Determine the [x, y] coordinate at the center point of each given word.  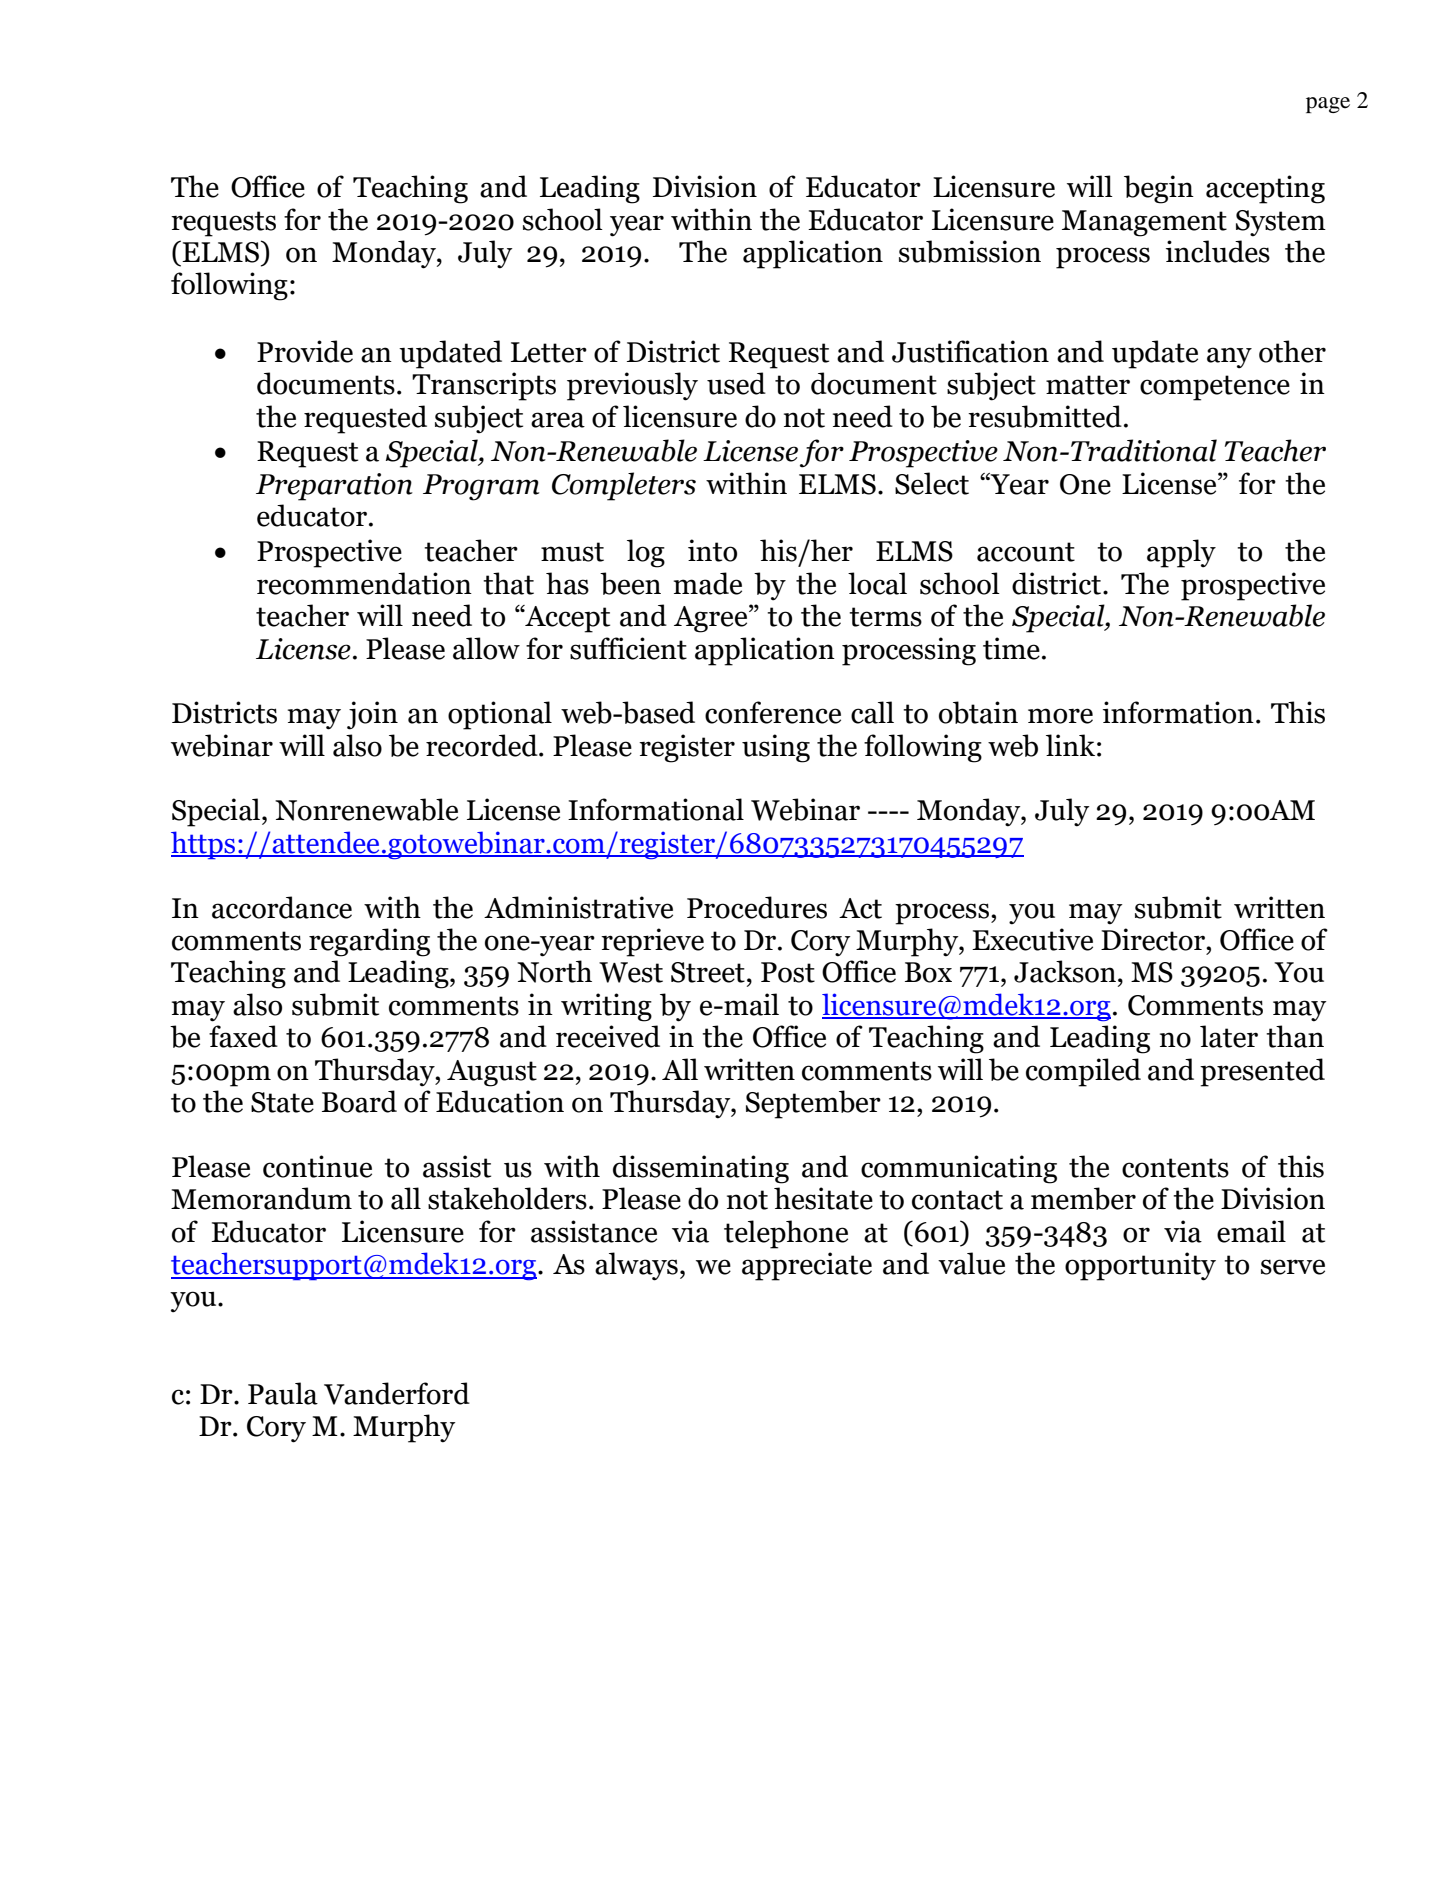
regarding [369, 942]
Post [788, 972]
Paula [283, 1393]
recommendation [364, 583]
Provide [305, 351]
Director [1154, 939]
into [712, 550]
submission [970, 251]
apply [1181, 553]
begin [1159, 189]
